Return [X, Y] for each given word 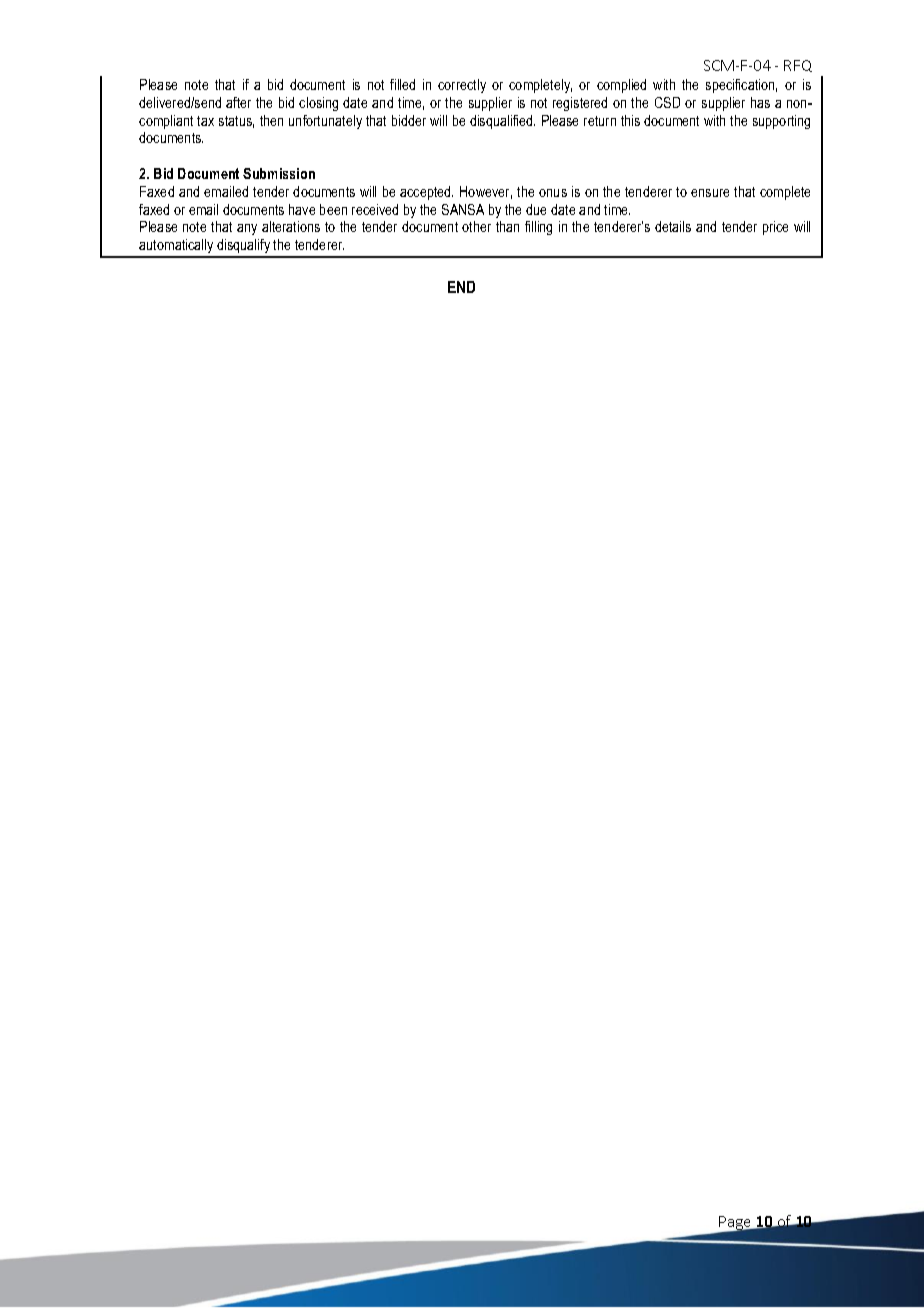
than [507, 226]
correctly [462, 86]
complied [621, 86]
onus [553, 193]
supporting [781, 122]
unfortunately [325, 122]
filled [402, 84]
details [673, 226]
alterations [291, 226]
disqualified [502, 122]
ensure [710, 193]
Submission [279, 173]
